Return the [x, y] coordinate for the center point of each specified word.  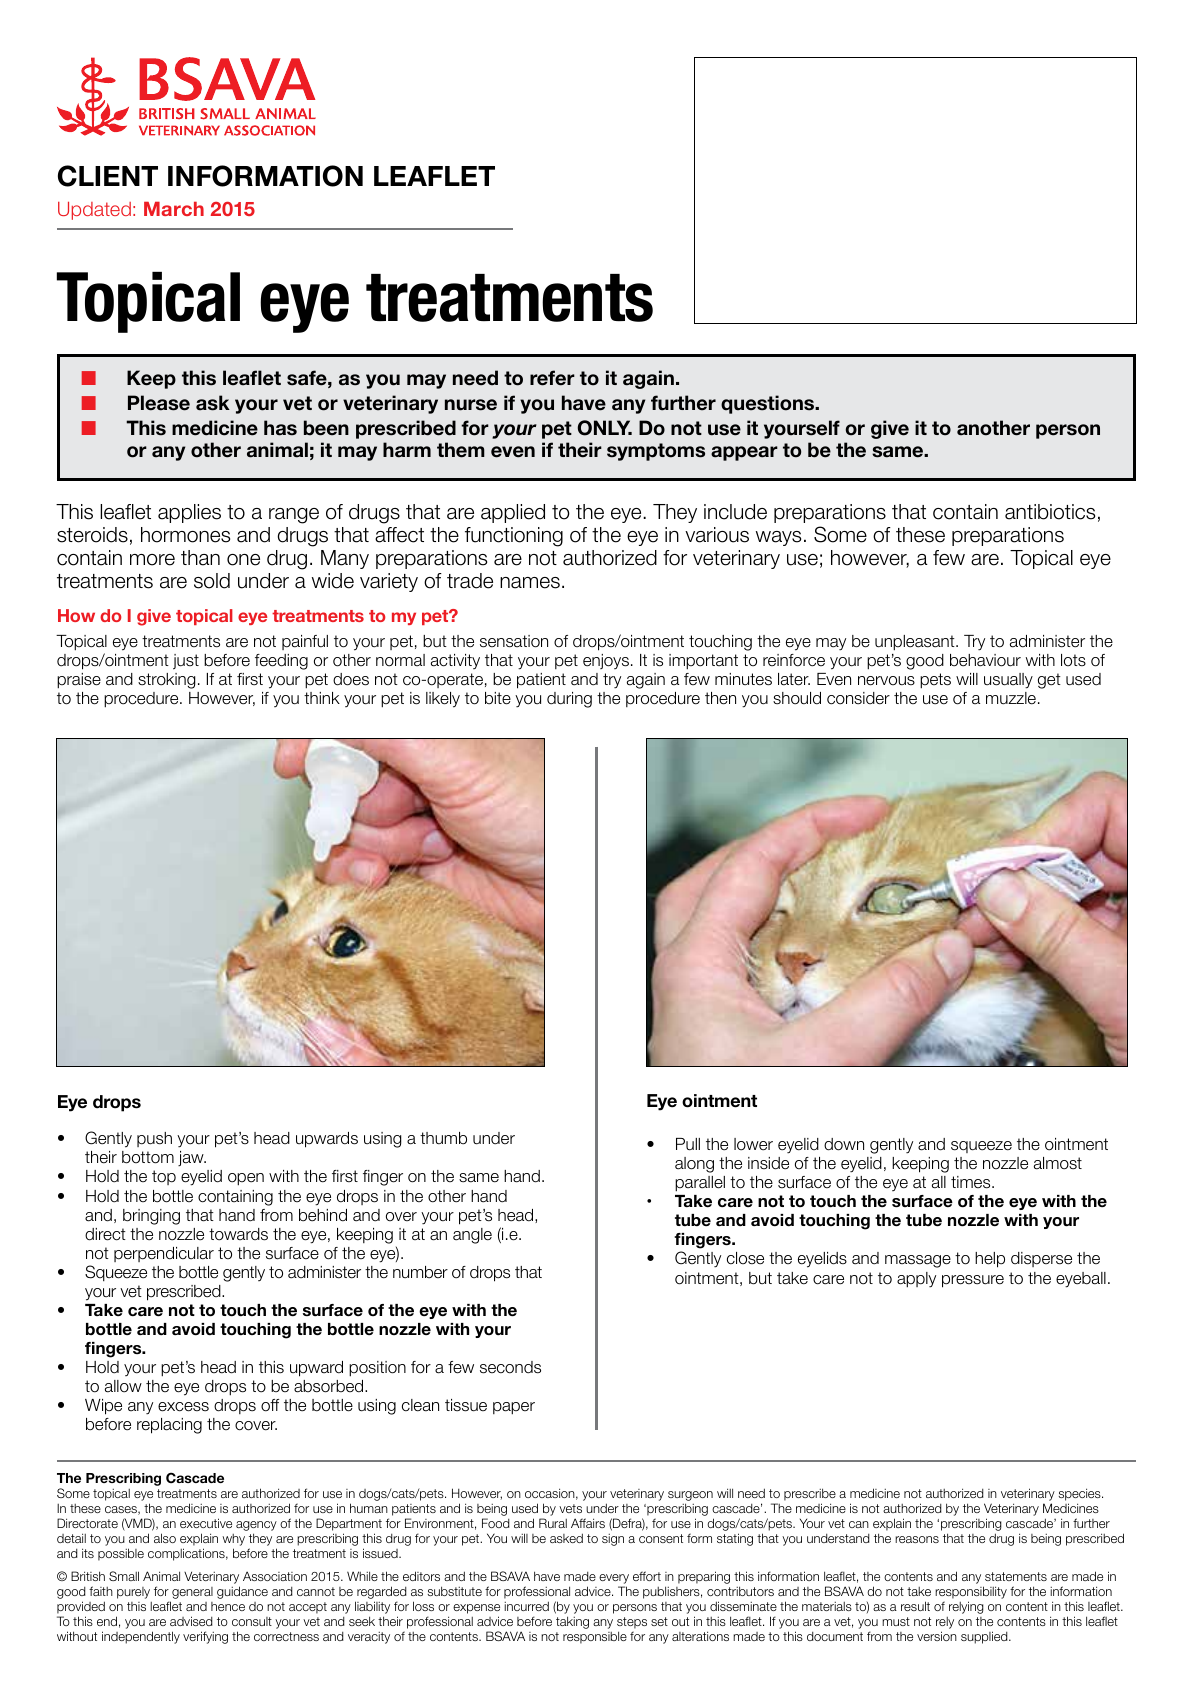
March [174, 209]
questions [769, 404]
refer [552, 378]
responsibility [971, 1592]
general [191, 1594]
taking [572, 1622]
